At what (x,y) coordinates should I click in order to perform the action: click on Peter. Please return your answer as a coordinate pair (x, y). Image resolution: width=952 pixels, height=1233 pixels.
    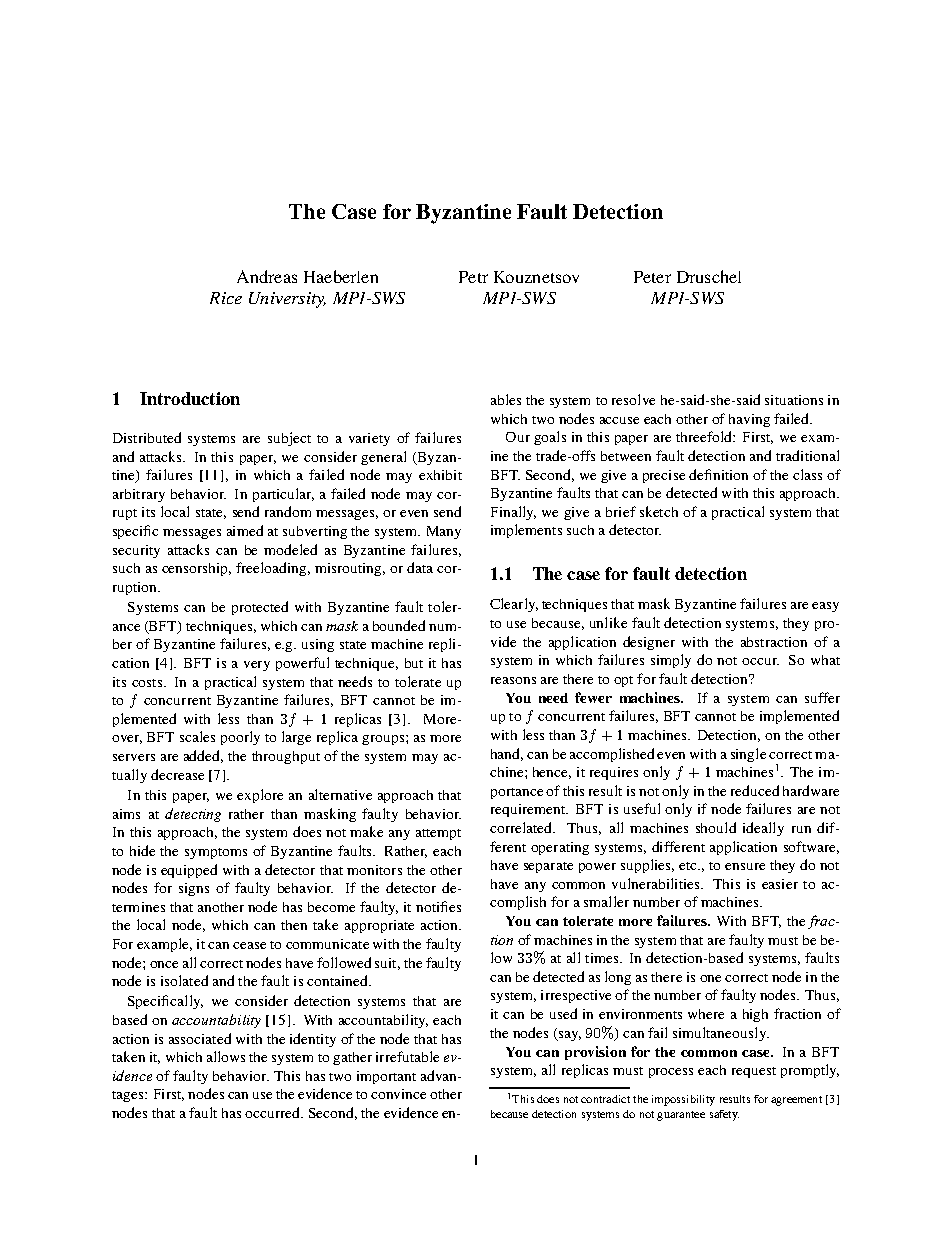
    Looking at the image, I should click on (652, 277).
